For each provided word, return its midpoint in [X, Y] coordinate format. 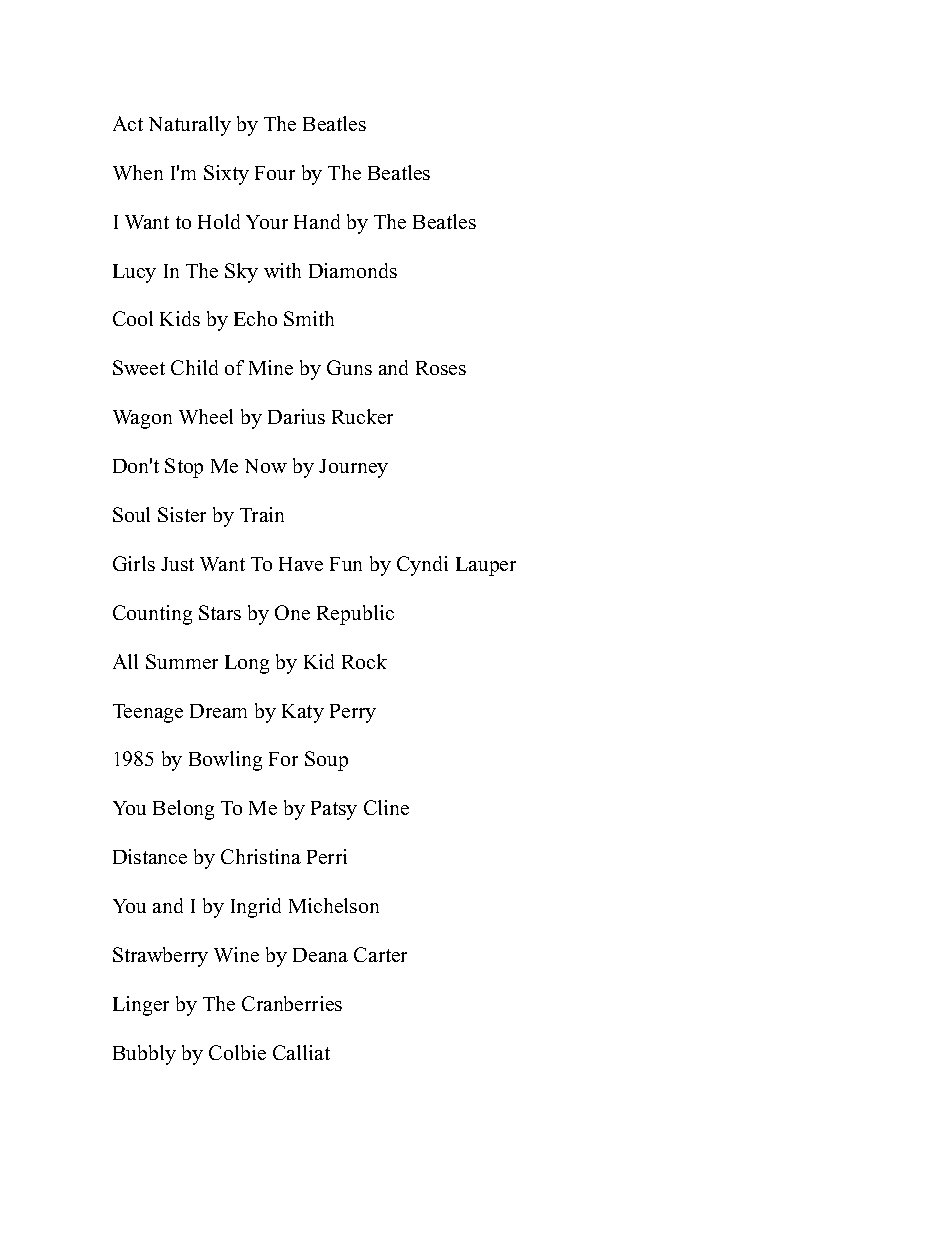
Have [301, 564]
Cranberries [292, 1003]
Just [177, 564]
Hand [317, 221]
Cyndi [422, 566]
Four [275, 173]
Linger [141, 1006]
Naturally [190, 126]
